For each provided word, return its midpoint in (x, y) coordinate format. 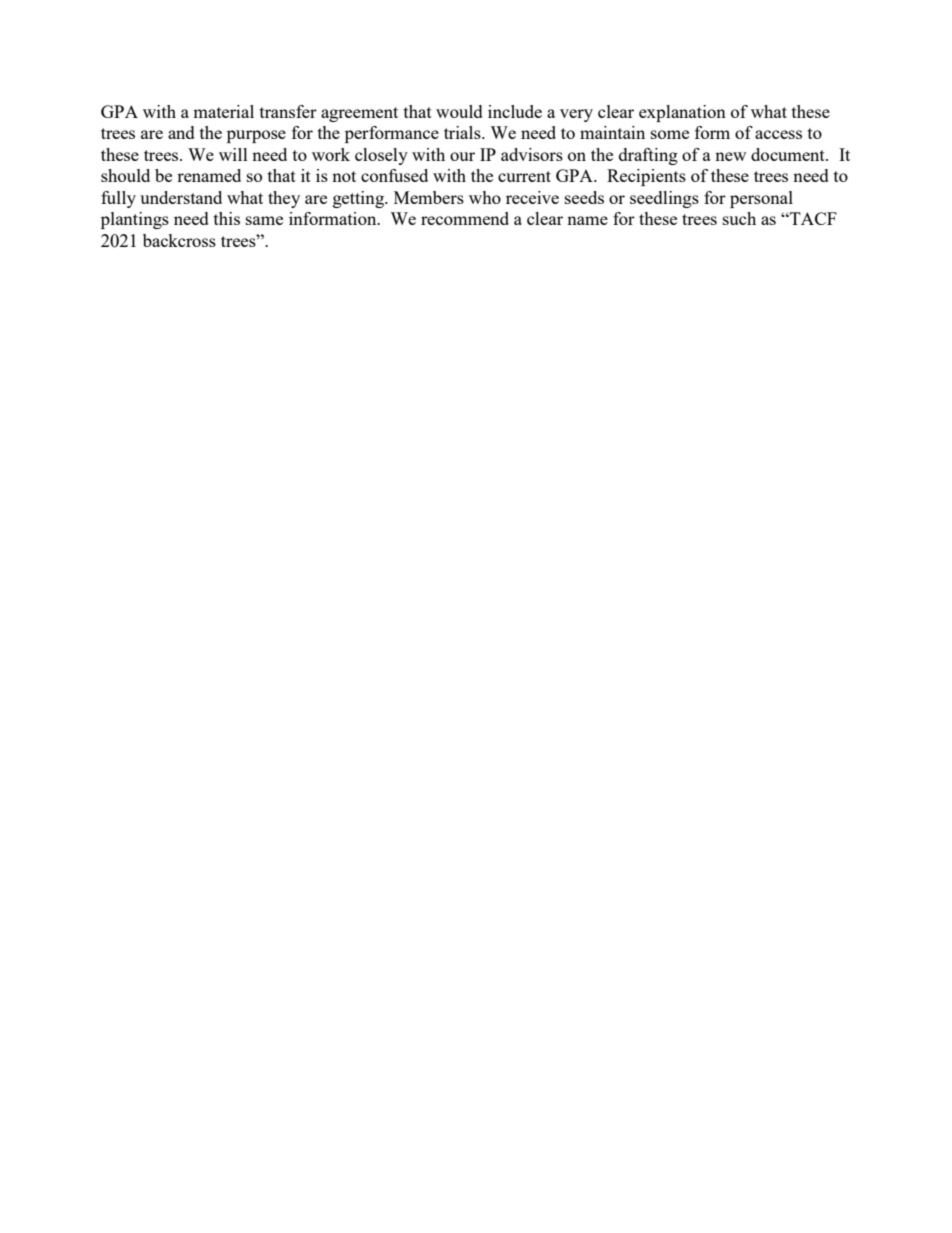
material (223, 111)
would (459, 111)
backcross (179, 240)
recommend (465, 218)
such (739, 218)
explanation (682, 113)
